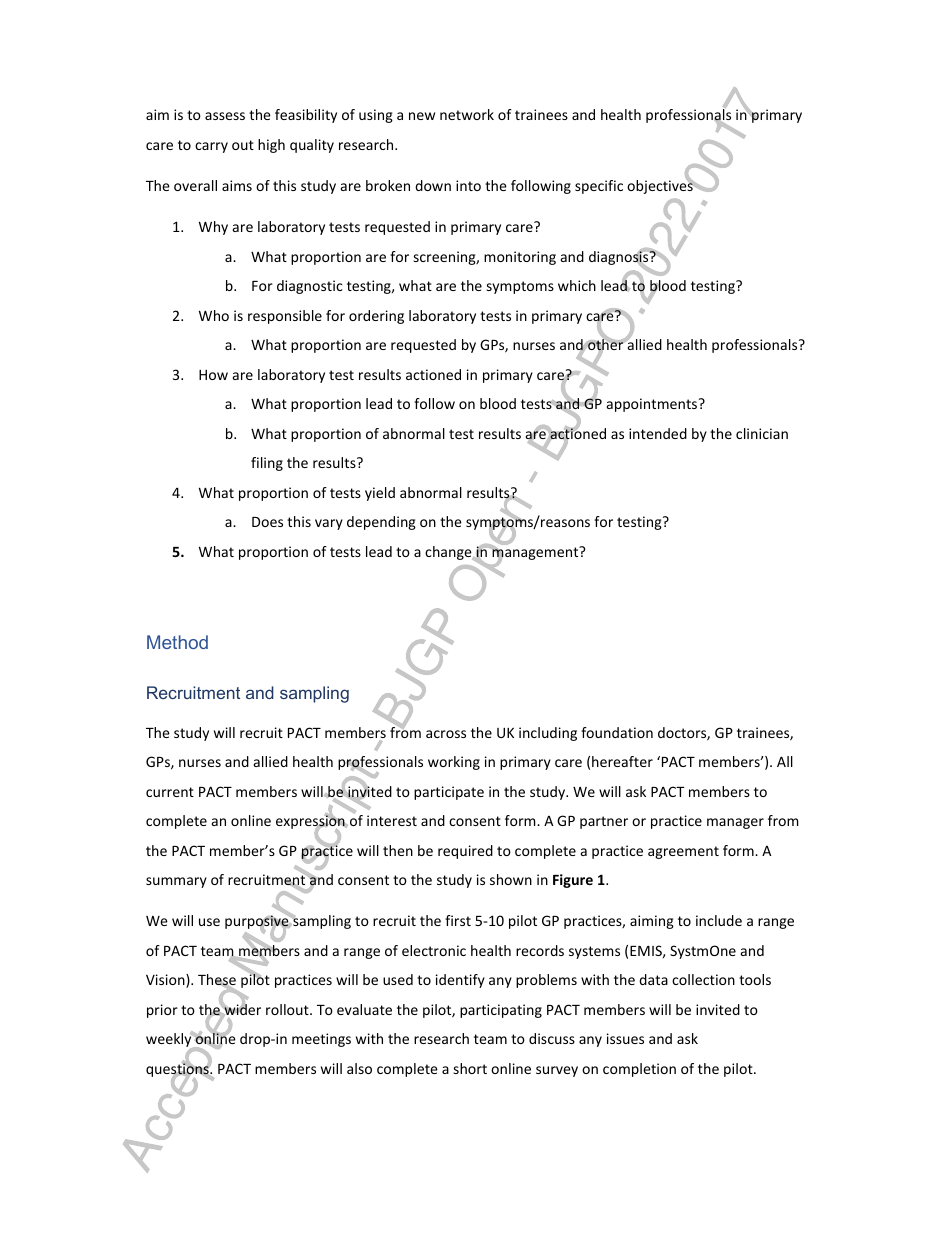 The width and height of the screenshot is (952, 1233). What do you see at coordinates (467, 114) in the screenshot?
I see `network` at bounding box center [467, 114].
